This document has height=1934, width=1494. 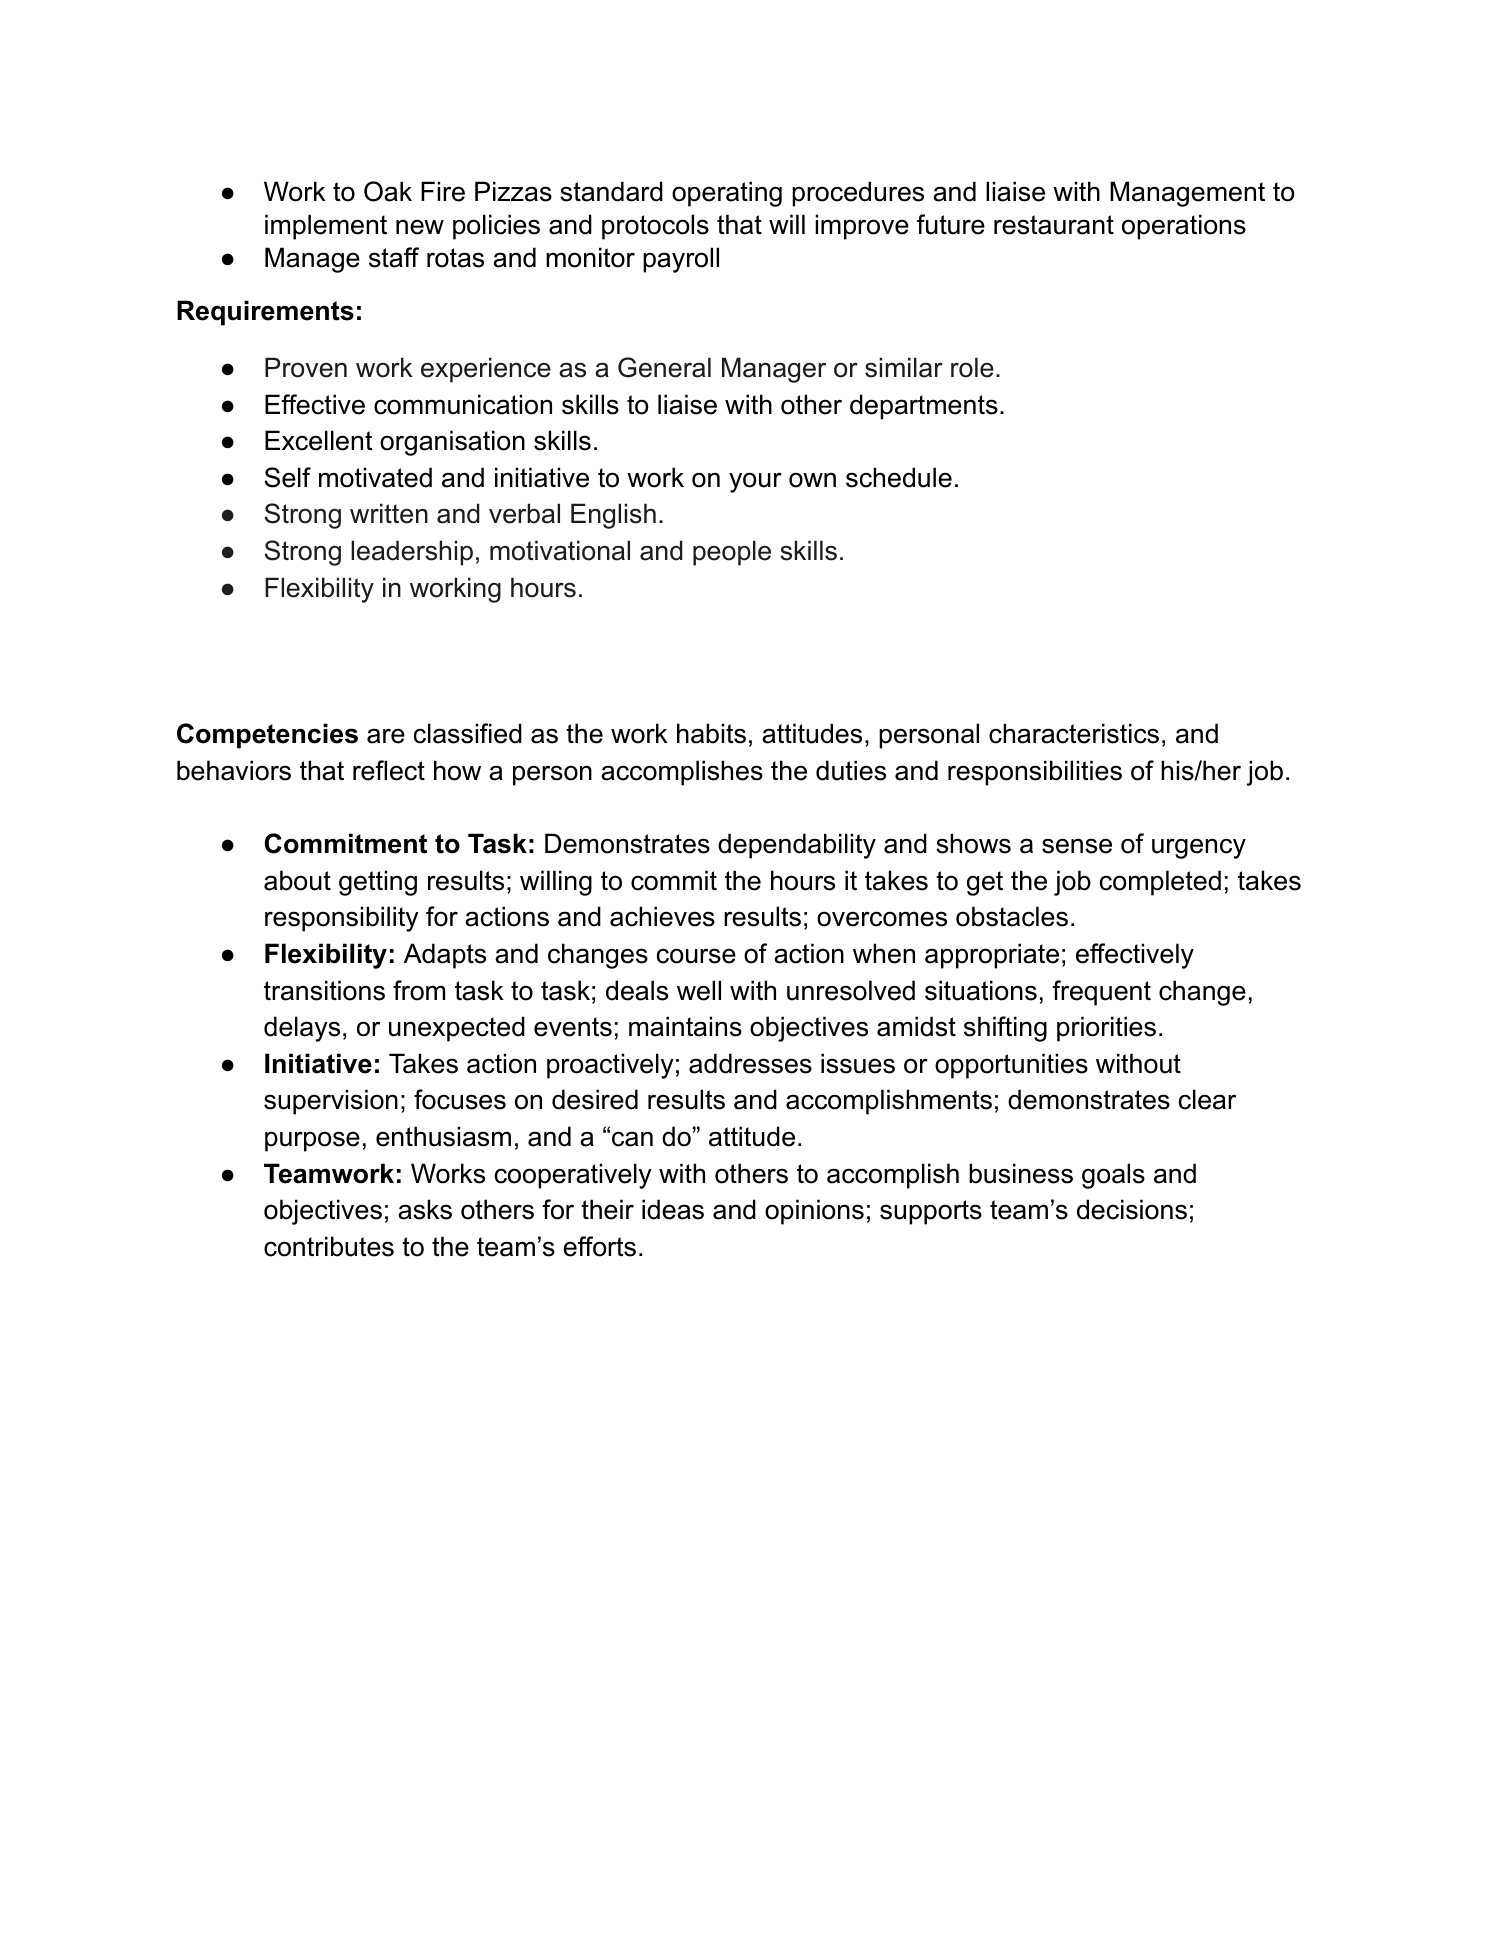 What do you see at coordinates (326, 227) in the document?
I see `implement` at bounding box center [326, 227].
